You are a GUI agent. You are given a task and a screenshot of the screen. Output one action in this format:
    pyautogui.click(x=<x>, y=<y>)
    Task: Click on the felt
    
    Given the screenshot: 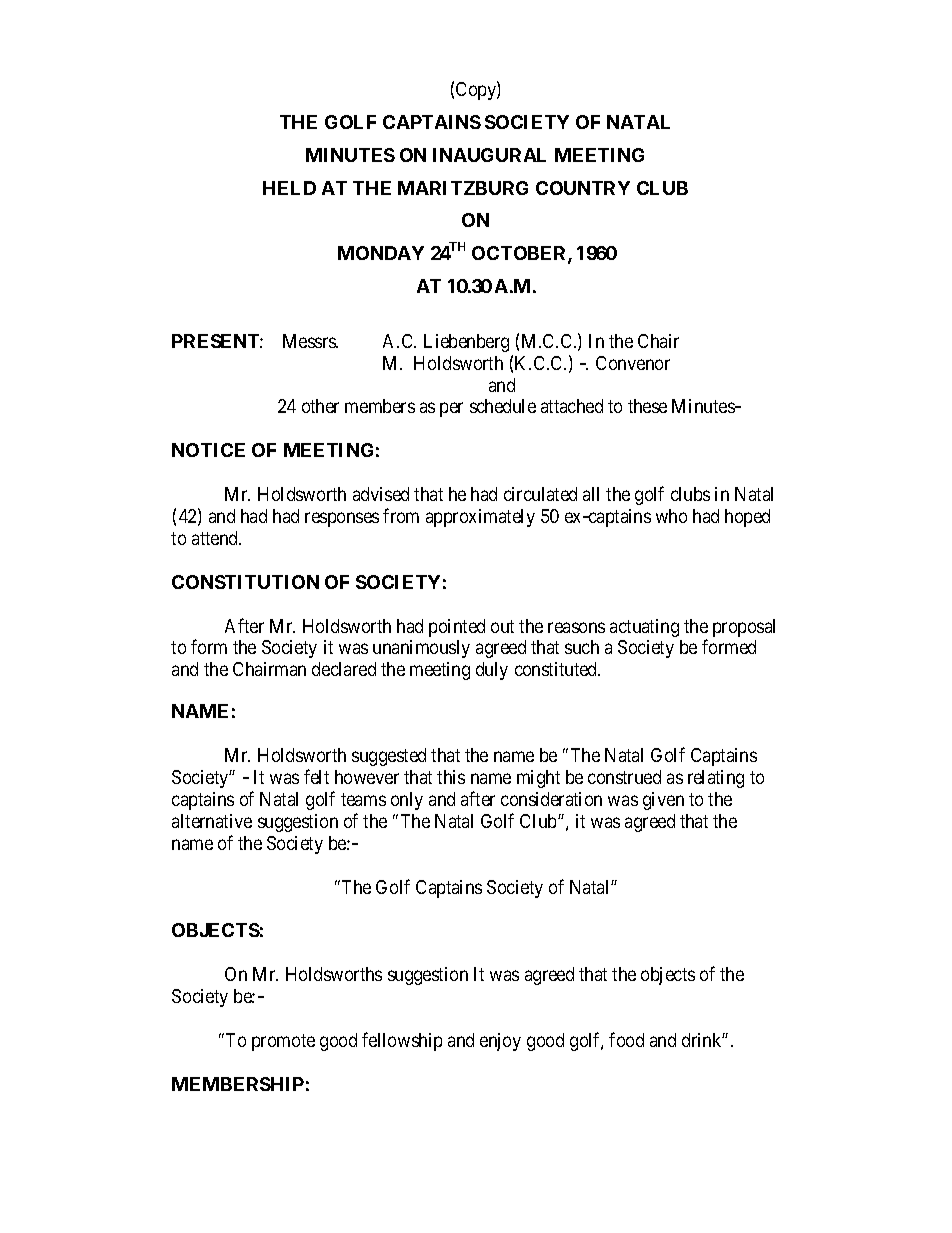 What is the action you would take?
    pyautogui.click(x=316, y=776)
